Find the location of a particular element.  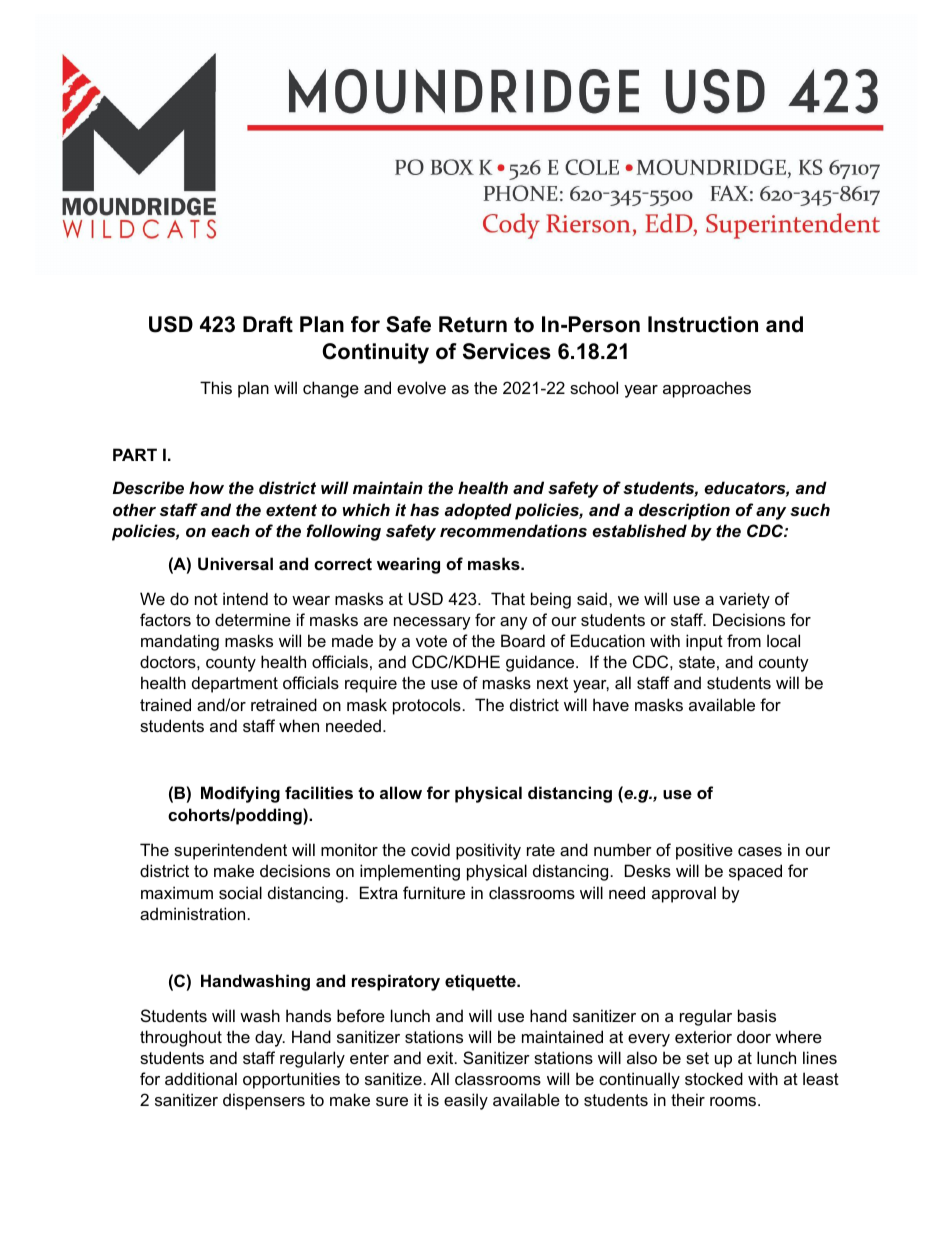

furniture is located at coordinates (434, 892).
